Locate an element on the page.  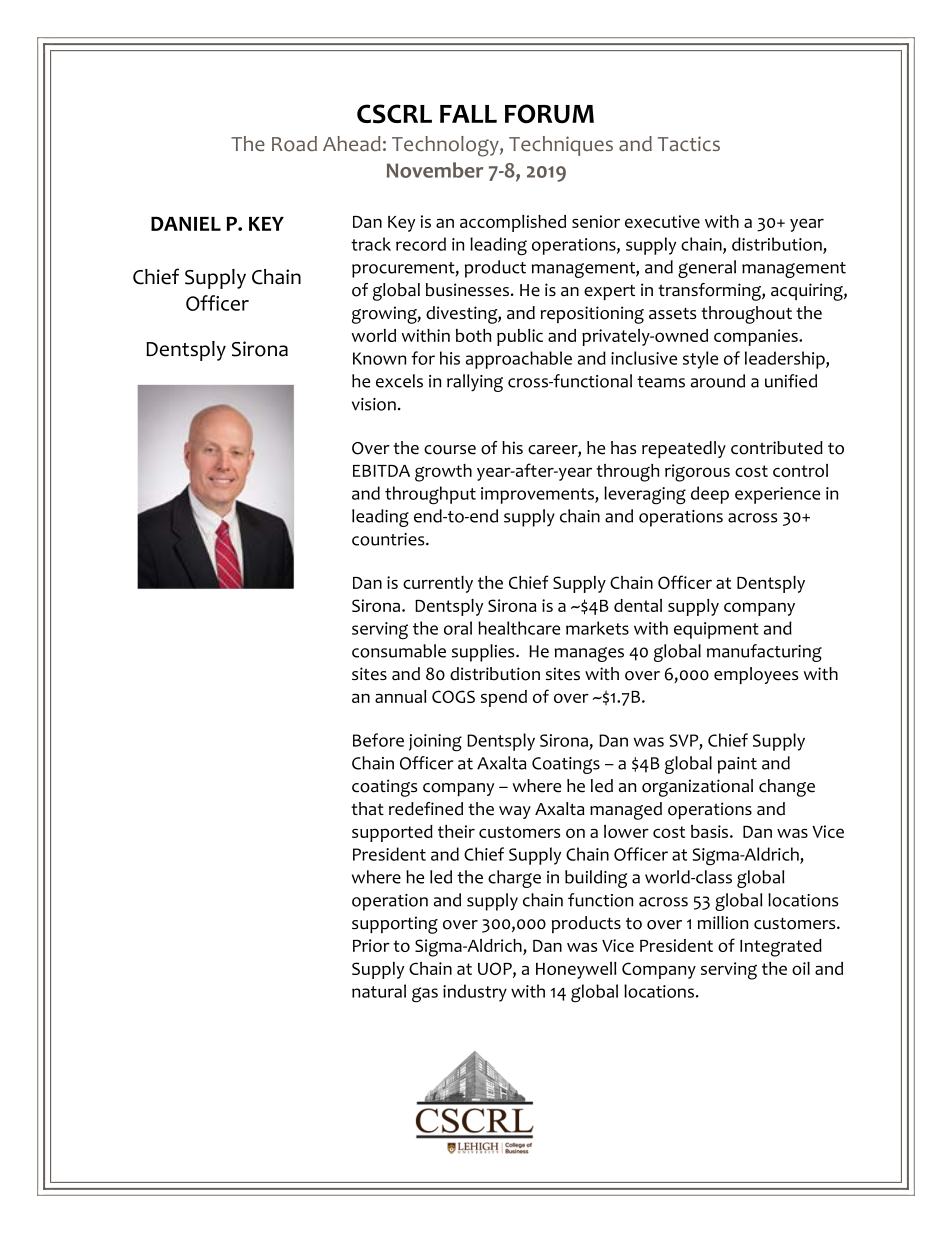
Prior is located at coordinates (371, 945).
